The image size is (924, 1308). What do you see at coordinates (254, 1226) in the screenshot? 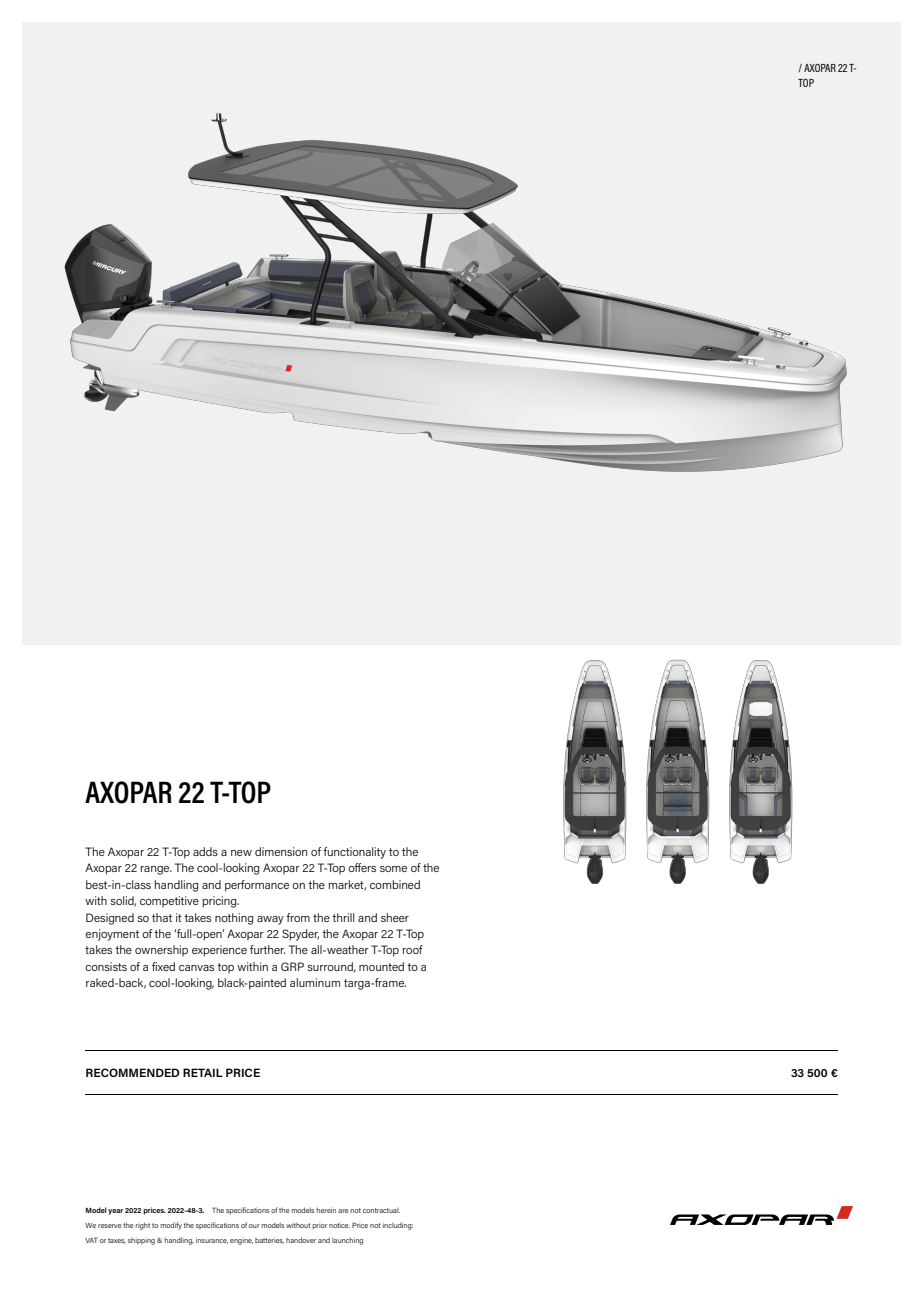
I see `our` at bounding box center [254, 1226].
